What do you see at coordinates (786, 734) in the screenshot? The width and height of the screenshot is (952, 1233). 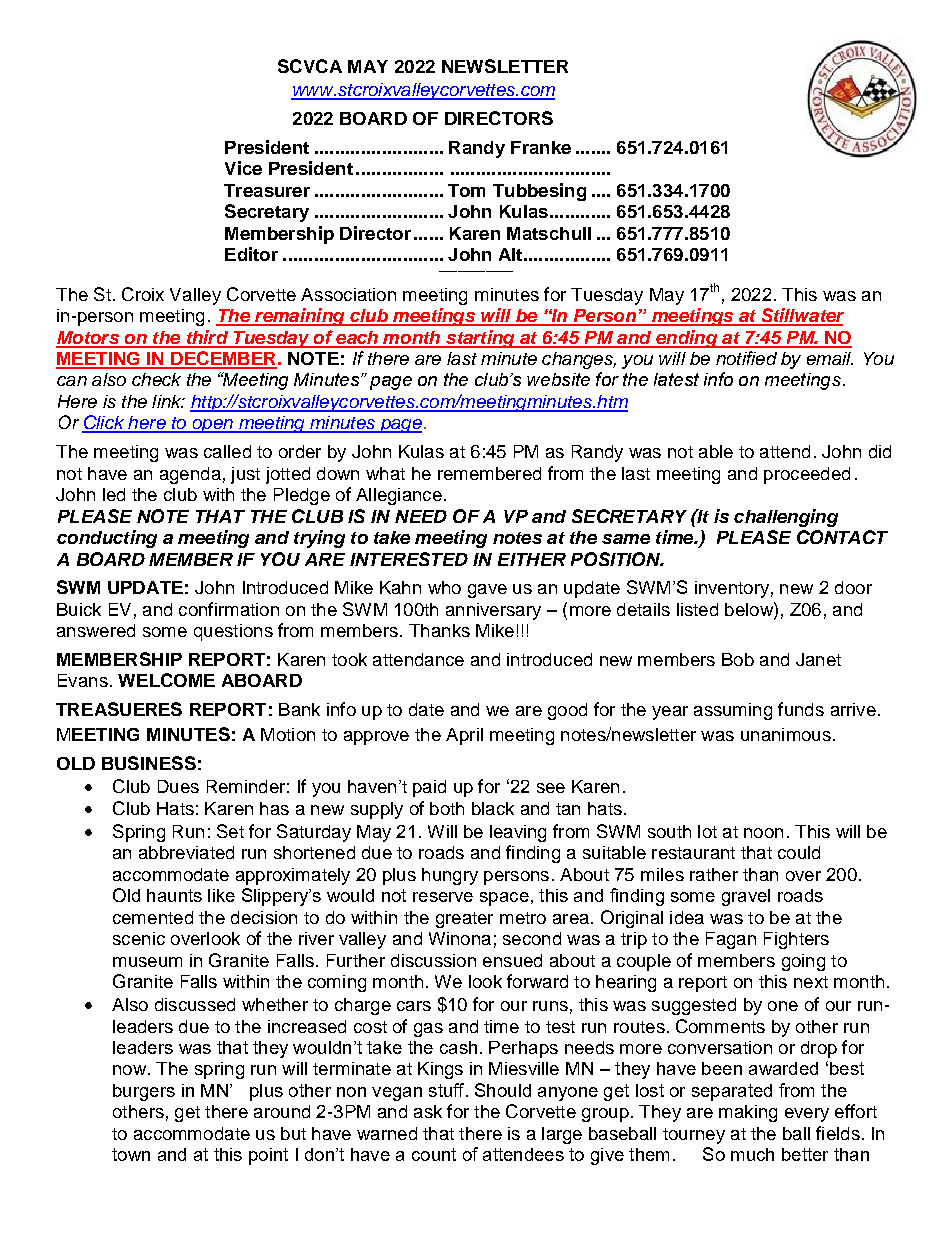 I see `unanimous` at bounding box center [786, 734].
